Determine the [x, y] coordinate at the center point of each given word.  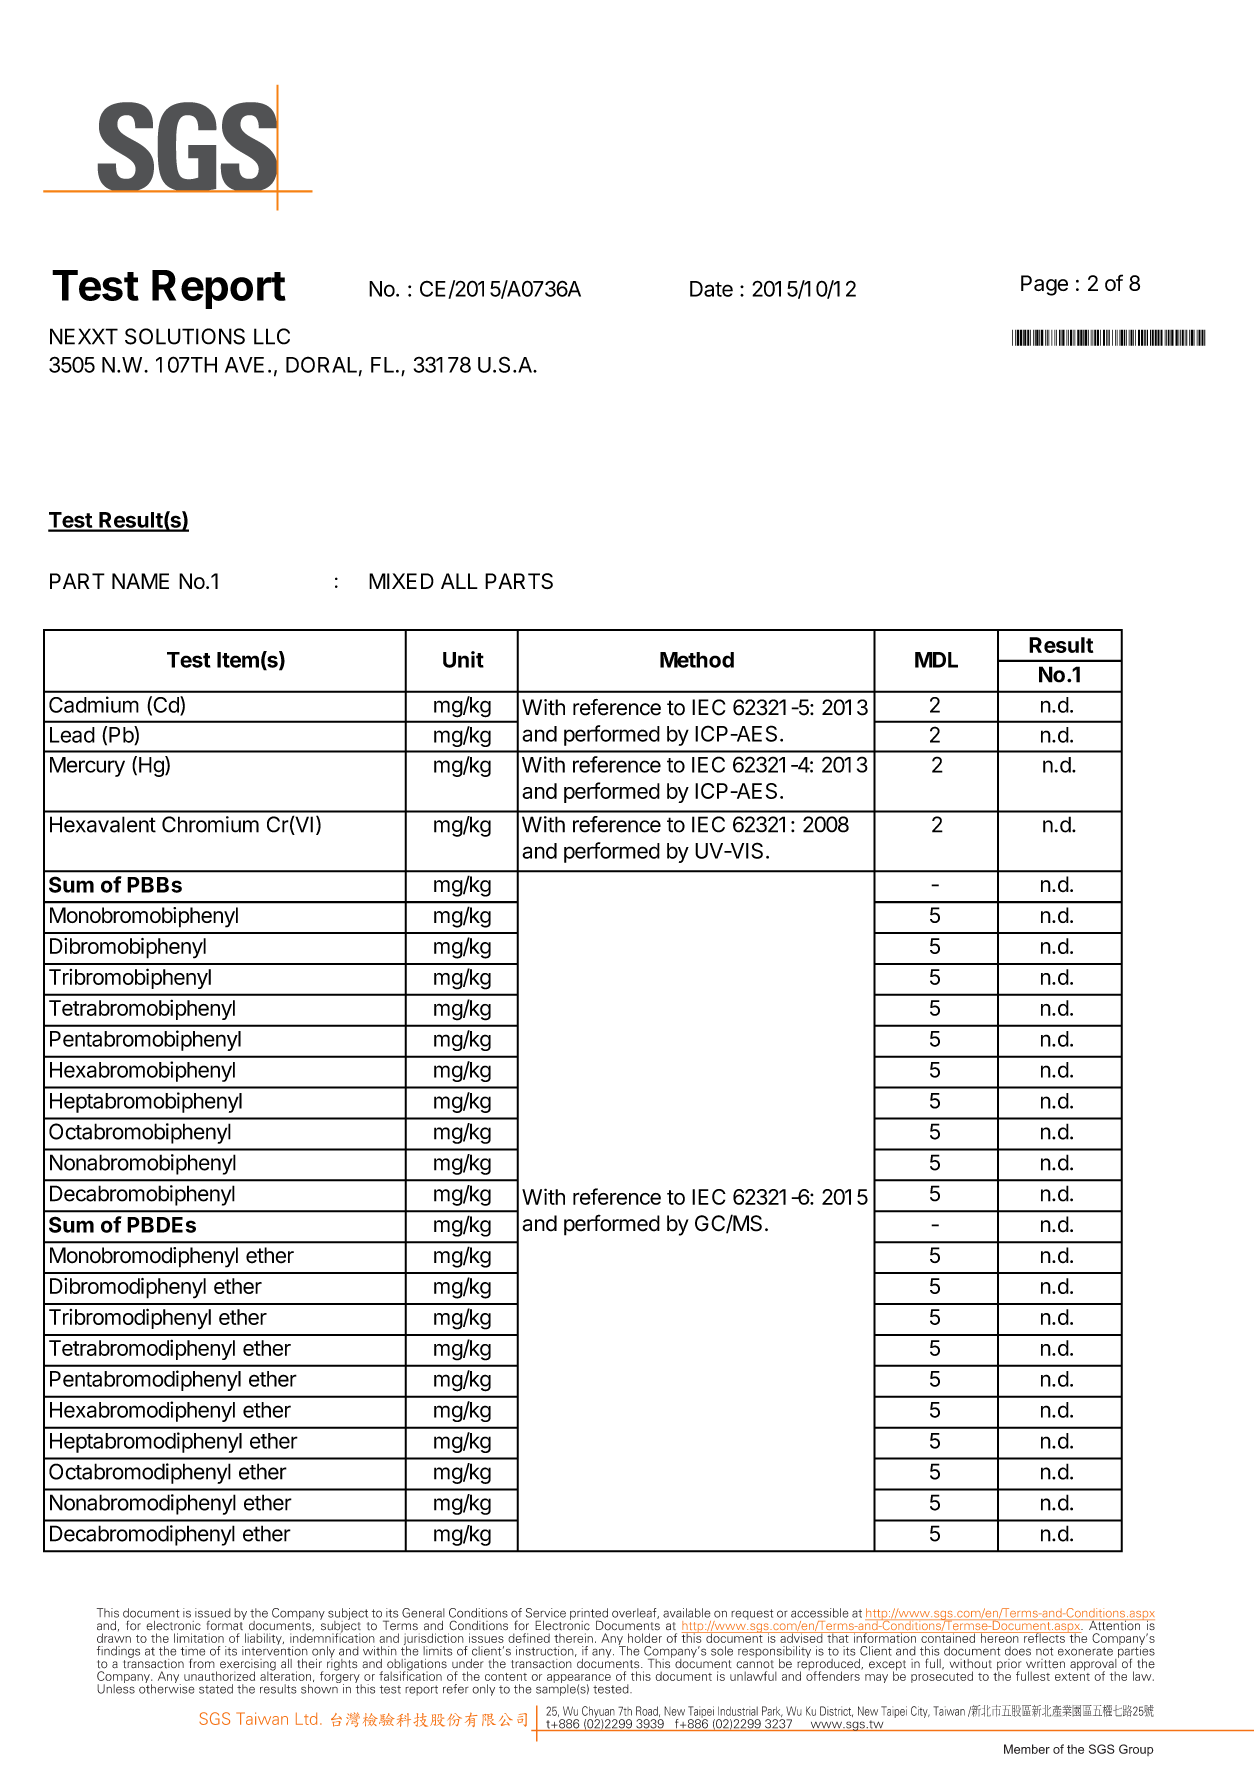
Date [711, 289]
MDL [936, 660]
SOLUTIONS [185, 336]
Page [1044, 285]
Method [697, 660]
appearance [580, 1680]
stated [216, 1689]
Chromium [210, 824]
